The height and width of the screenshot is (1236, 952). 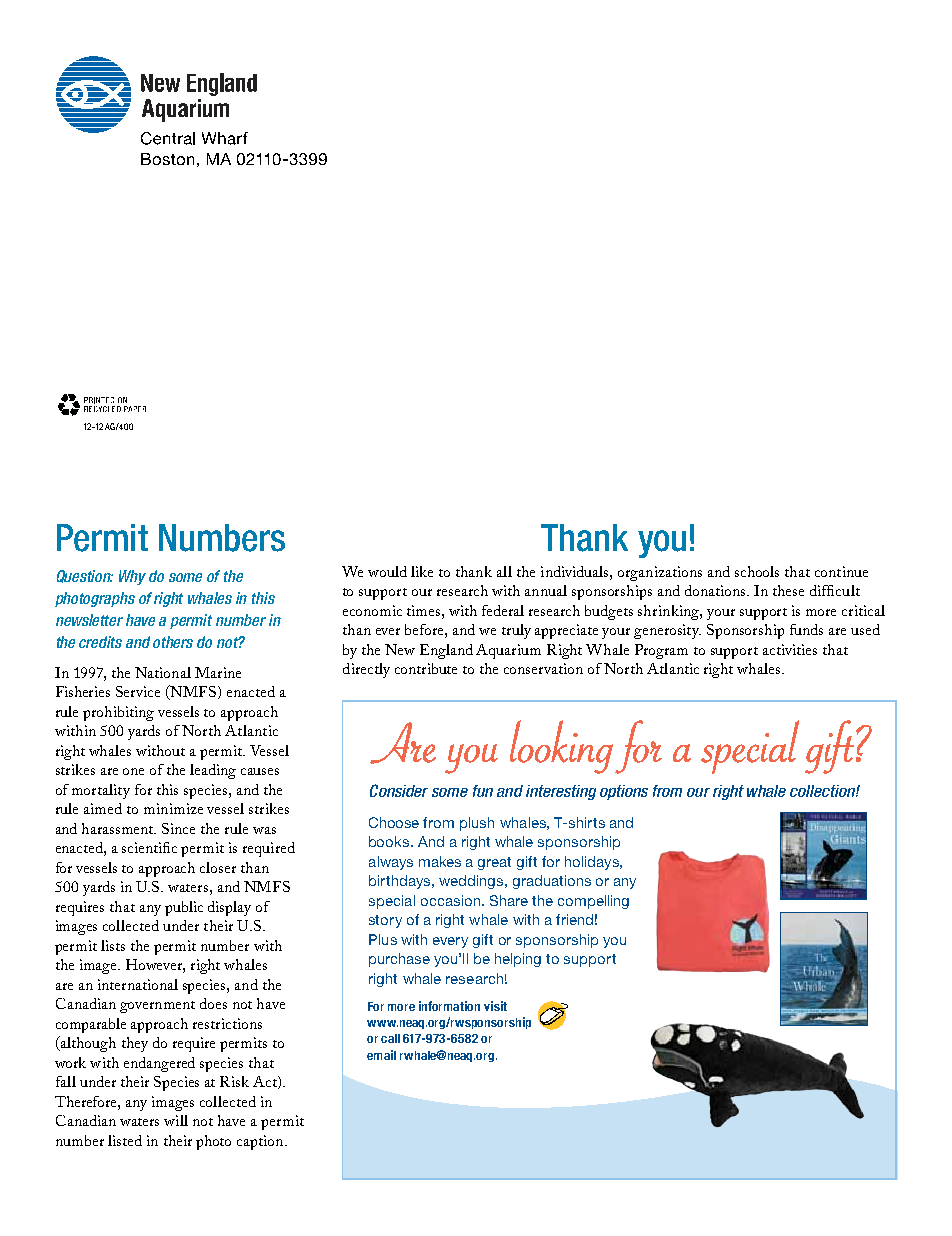 I want to click on makes, so click(x=440, y=861).
